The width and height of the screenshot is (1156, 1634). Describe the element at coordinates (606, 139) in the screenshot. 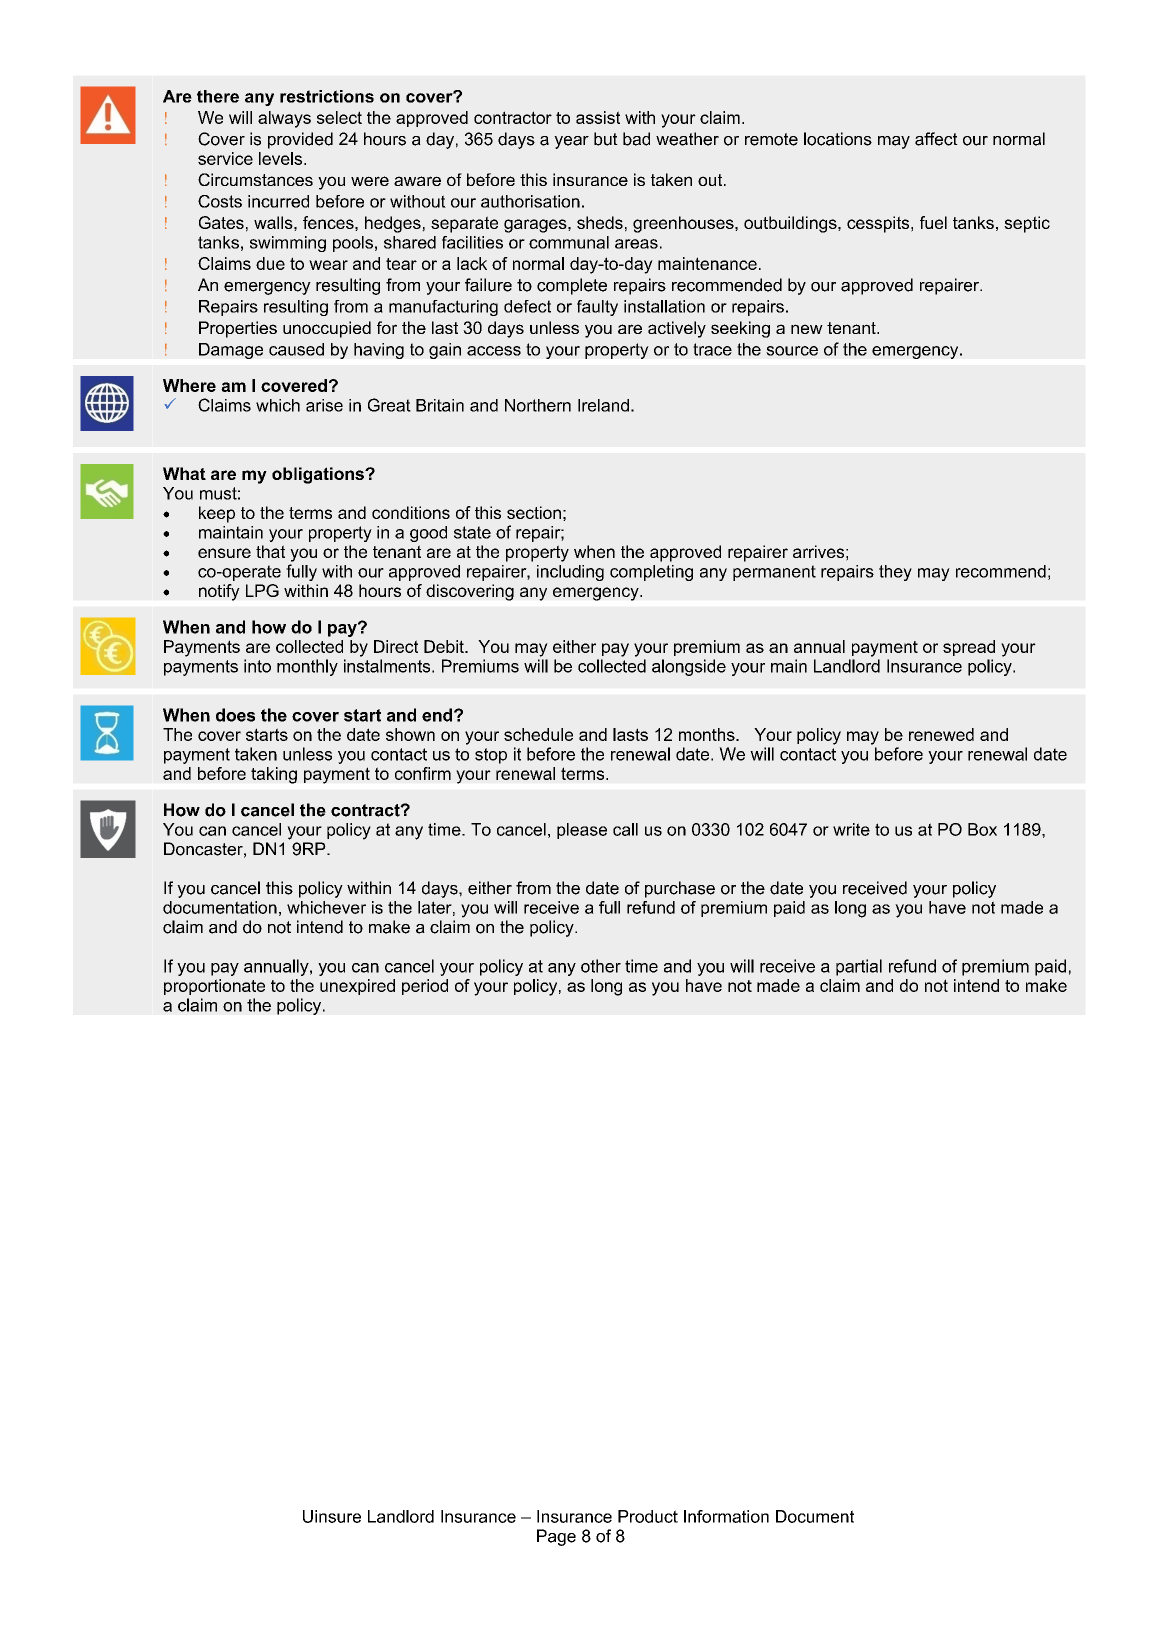

I see `but` at that location.
